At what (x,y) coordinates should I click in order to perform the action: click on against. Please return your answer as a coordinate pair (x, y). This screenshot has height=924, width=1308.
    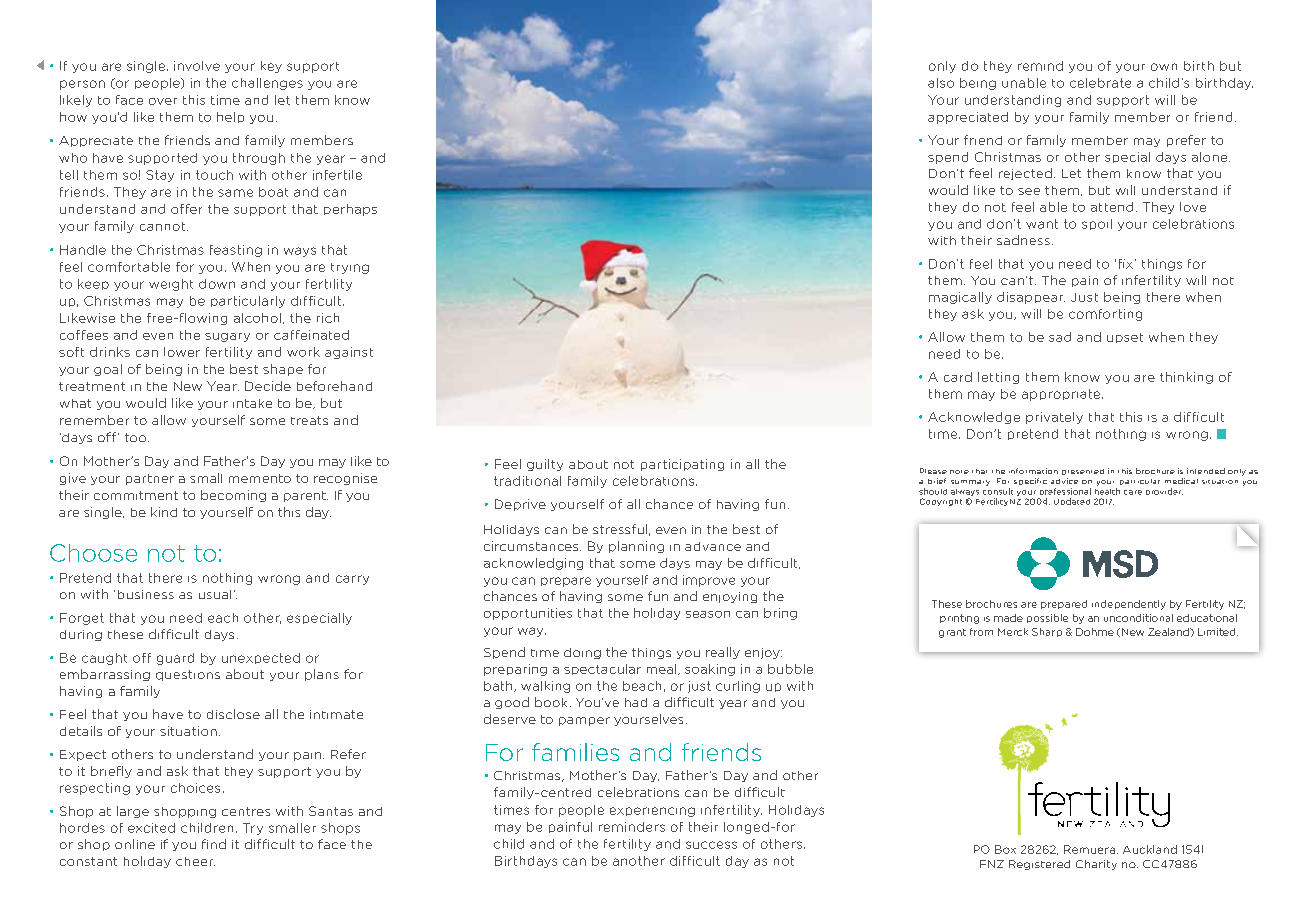
    Looking at the image, I should click on (349, 353).
